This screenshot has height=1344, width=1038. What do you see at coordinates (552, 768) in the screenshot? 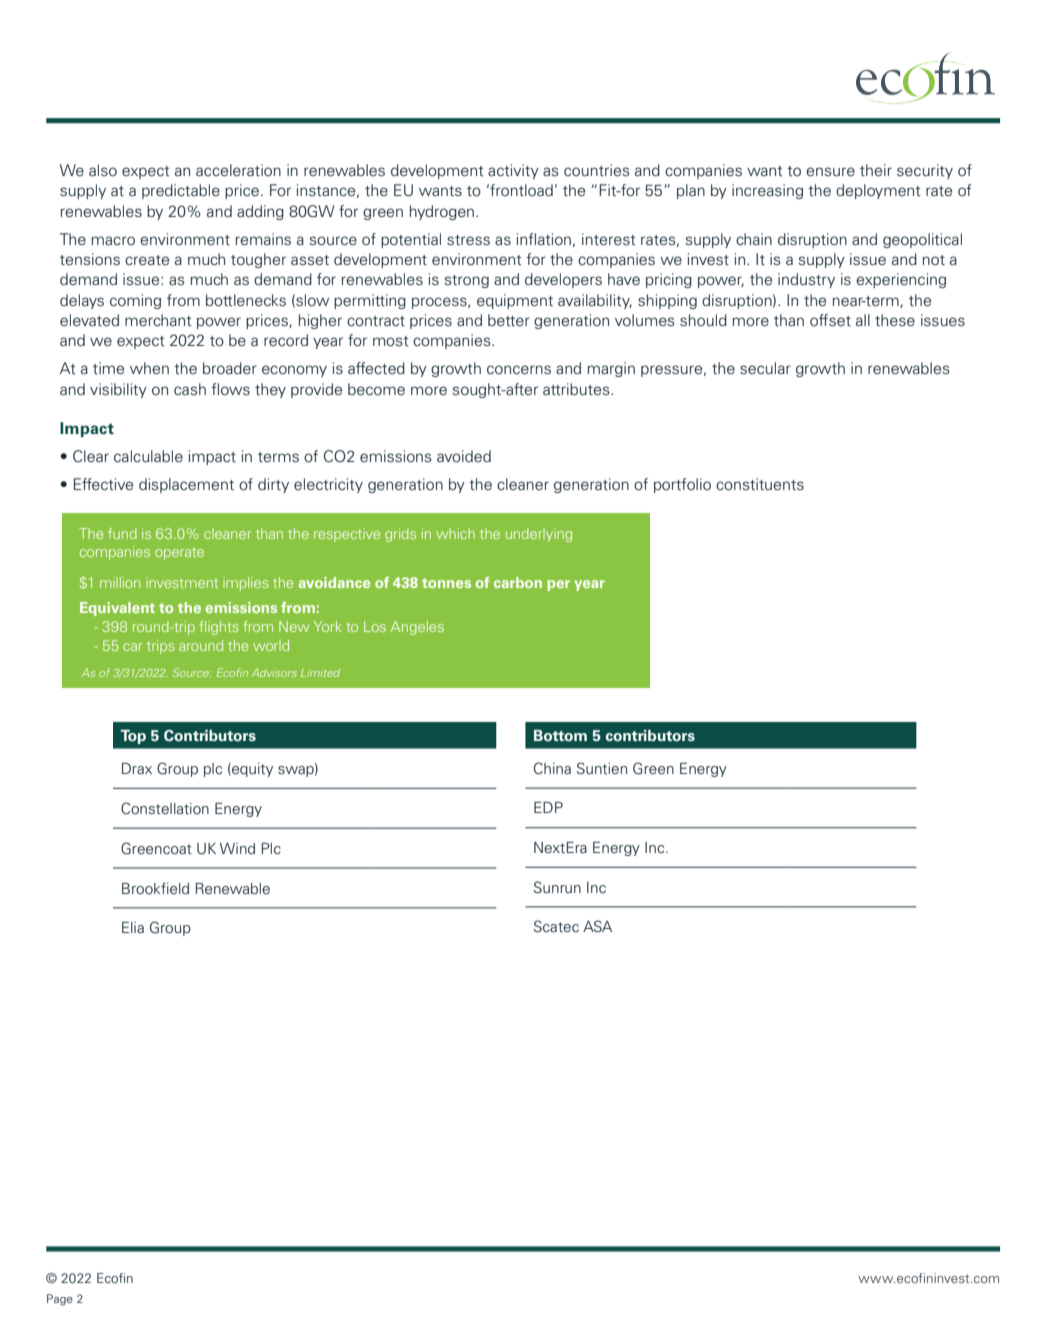
I see `China` at bounding box center [552, 768].
